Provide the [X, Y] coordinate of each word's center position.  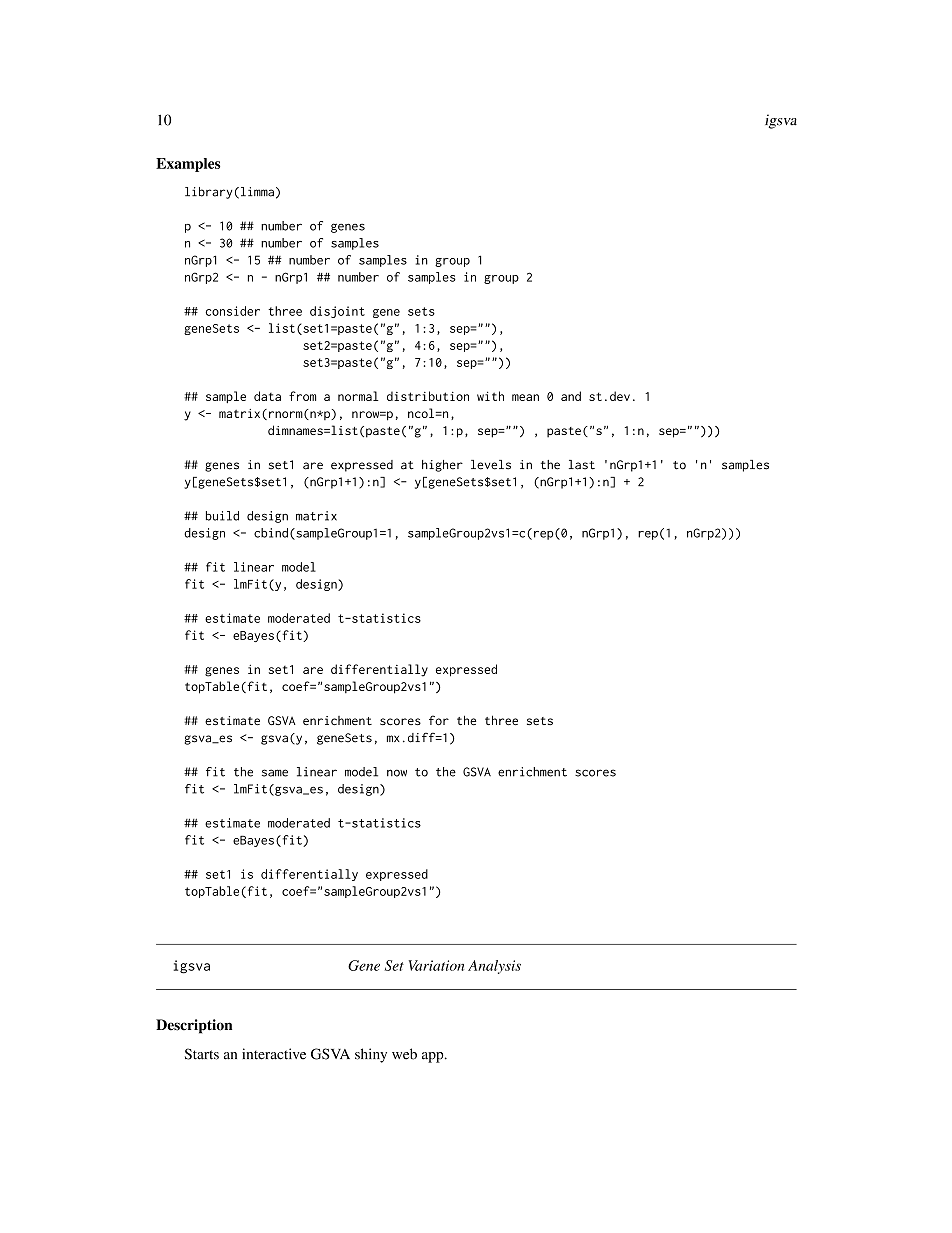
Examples [188, 165]
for [439, 720]
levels [491, 465]
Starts [202, 1054]
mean [525, 397]
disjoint [337, 312]
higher [442, 466]
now [397, 773]
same [275, 773]
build [222, 516]
